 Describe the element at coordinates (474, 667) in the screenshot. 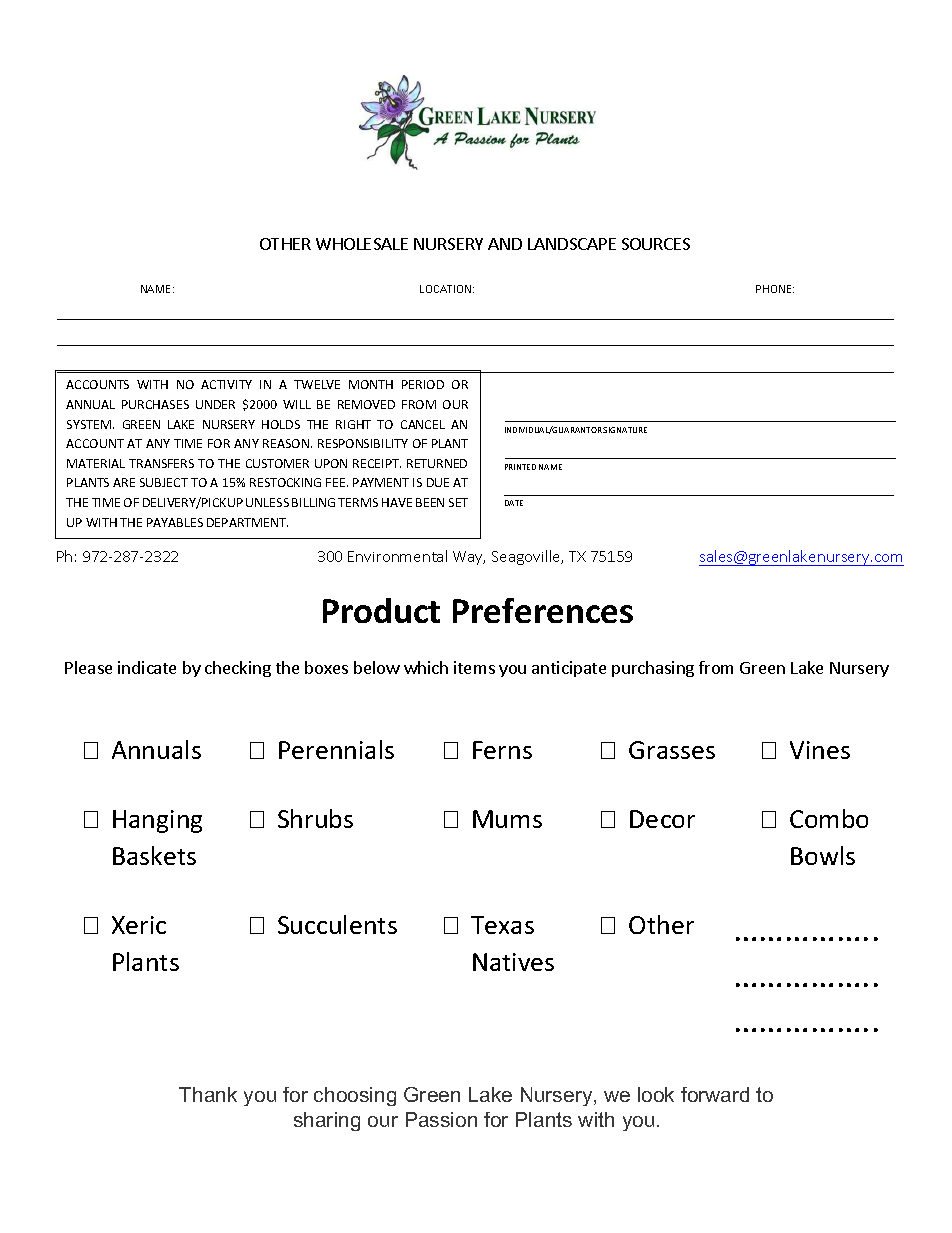

I see `items` at that location.
